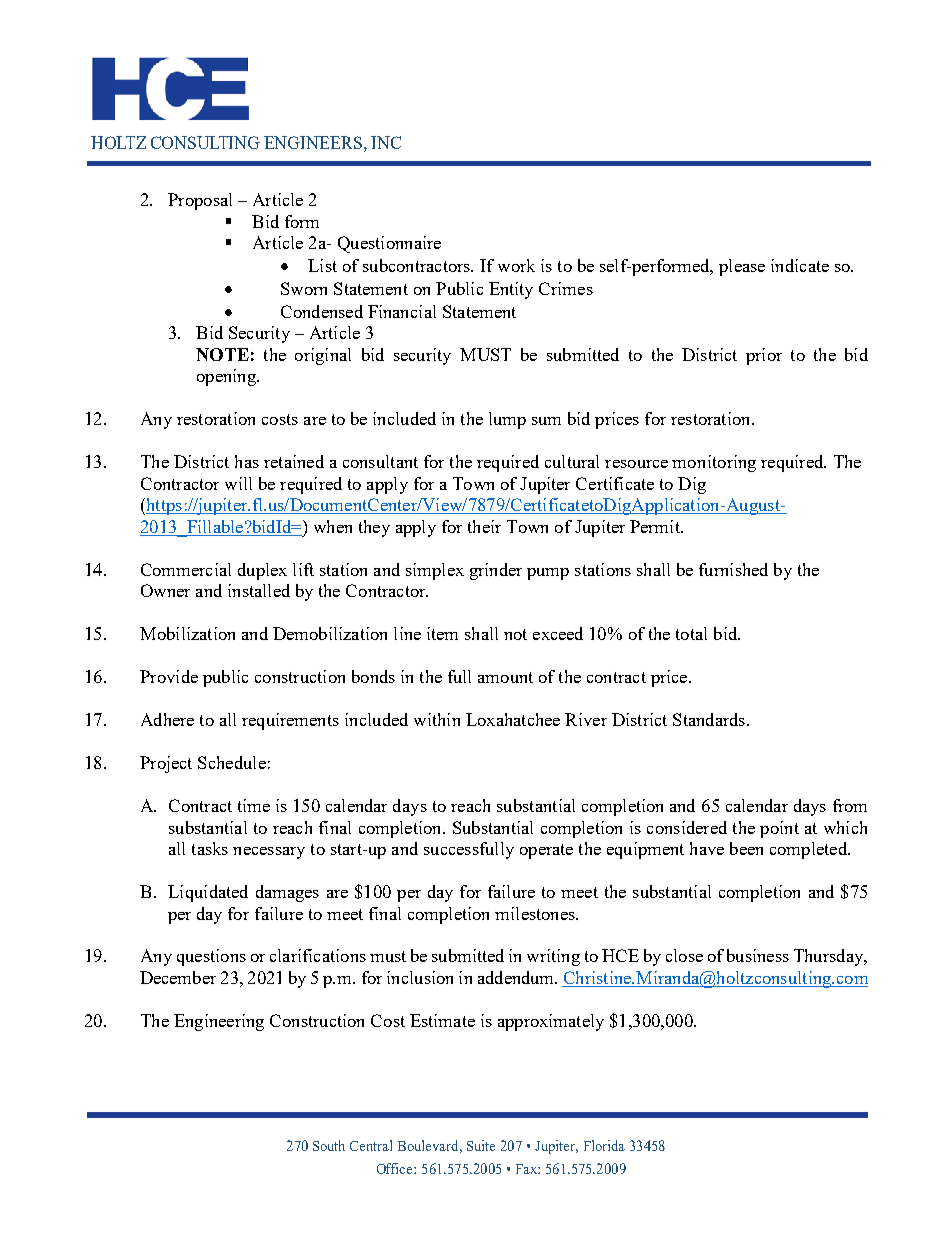  I want to click on within, so click(437, 719).
